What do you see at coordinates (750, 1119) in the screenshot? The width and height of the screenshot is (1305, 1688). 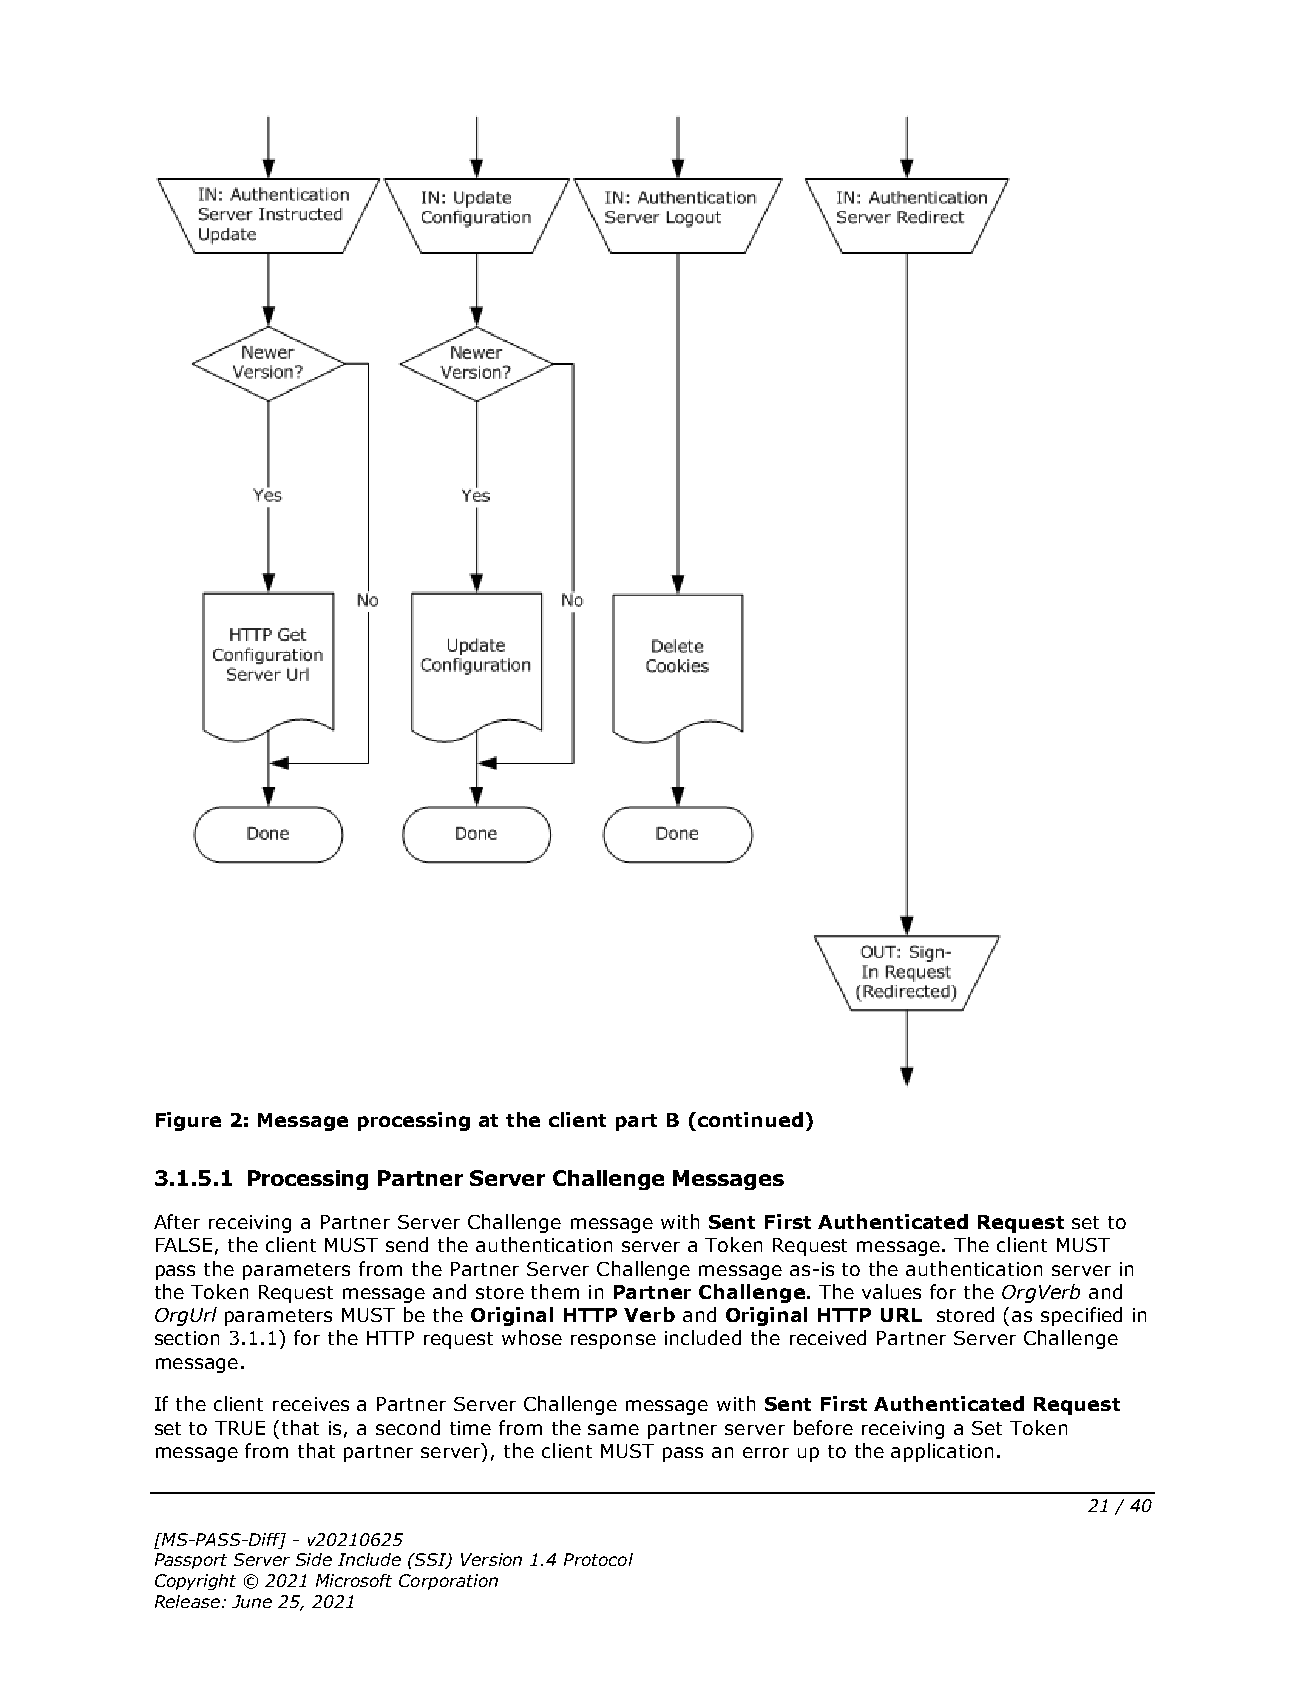 I see `continued` at bounding box center [750, 1119].
